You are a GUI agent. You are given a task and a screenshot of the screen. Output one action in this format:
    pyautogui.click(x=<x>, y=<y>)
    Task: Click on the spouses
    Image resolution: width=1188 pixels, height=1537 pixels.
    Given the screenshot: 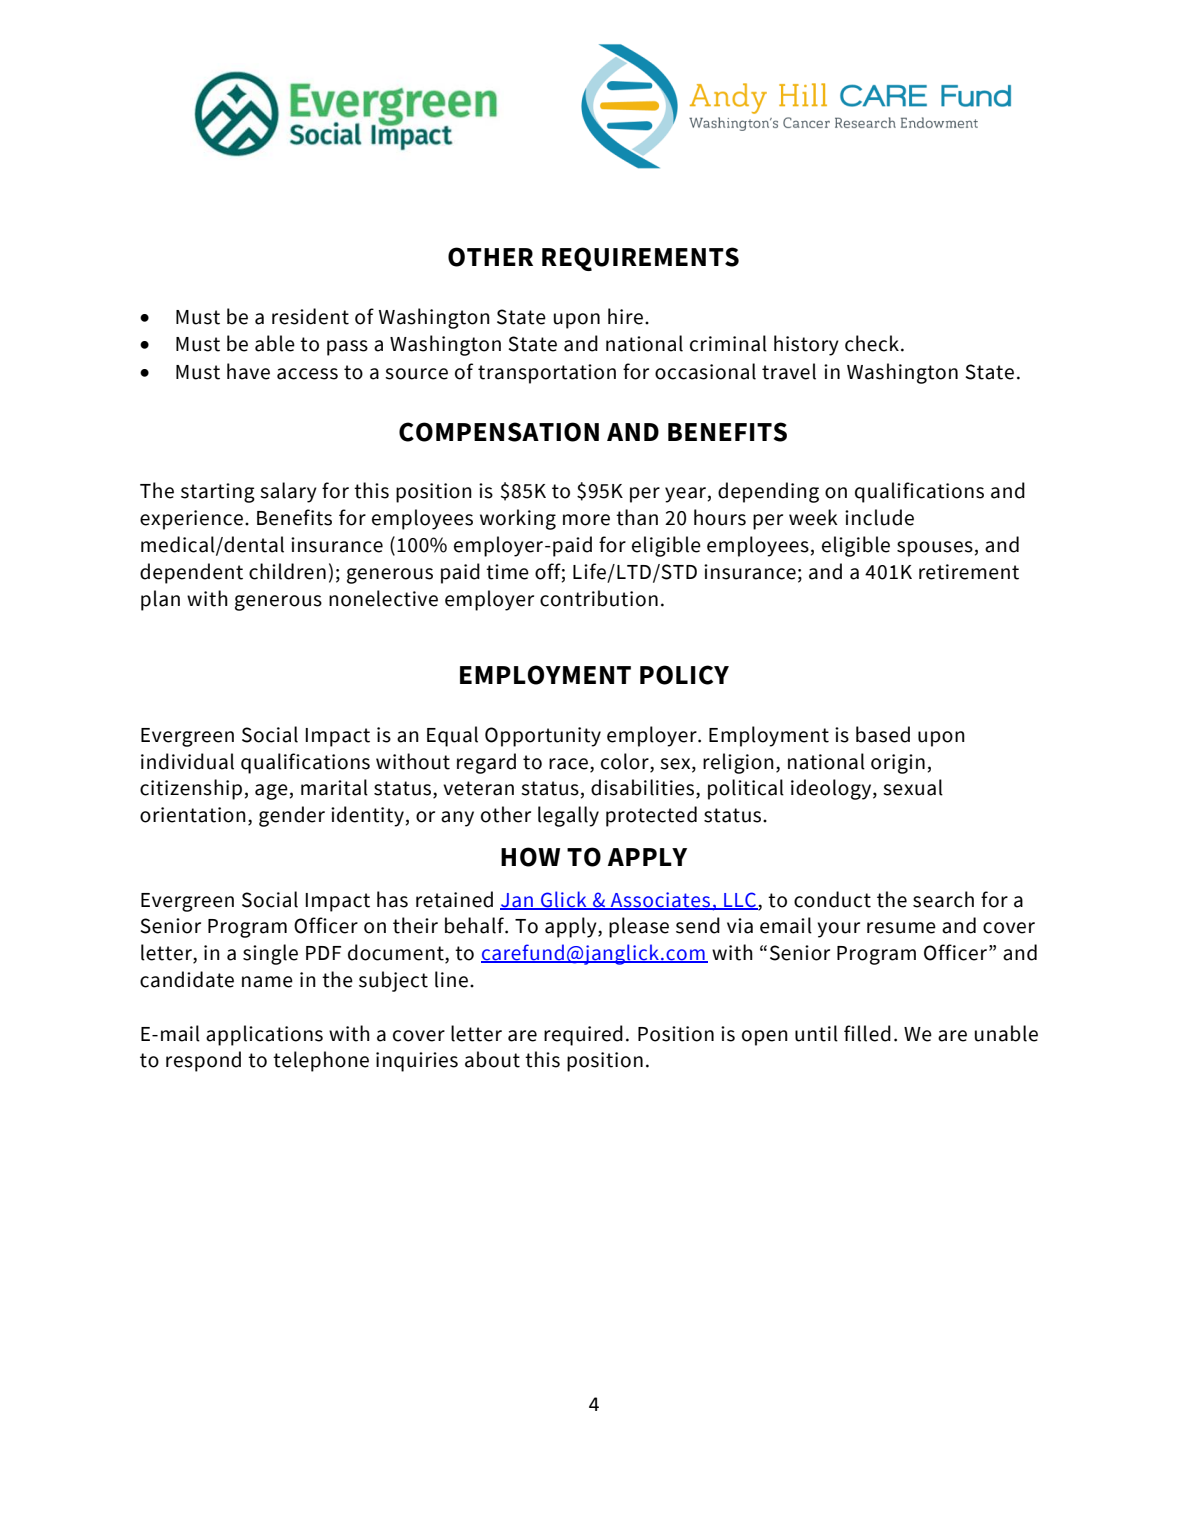 What is the action you would take?
    pyautogui.click(x=935, y=549)
